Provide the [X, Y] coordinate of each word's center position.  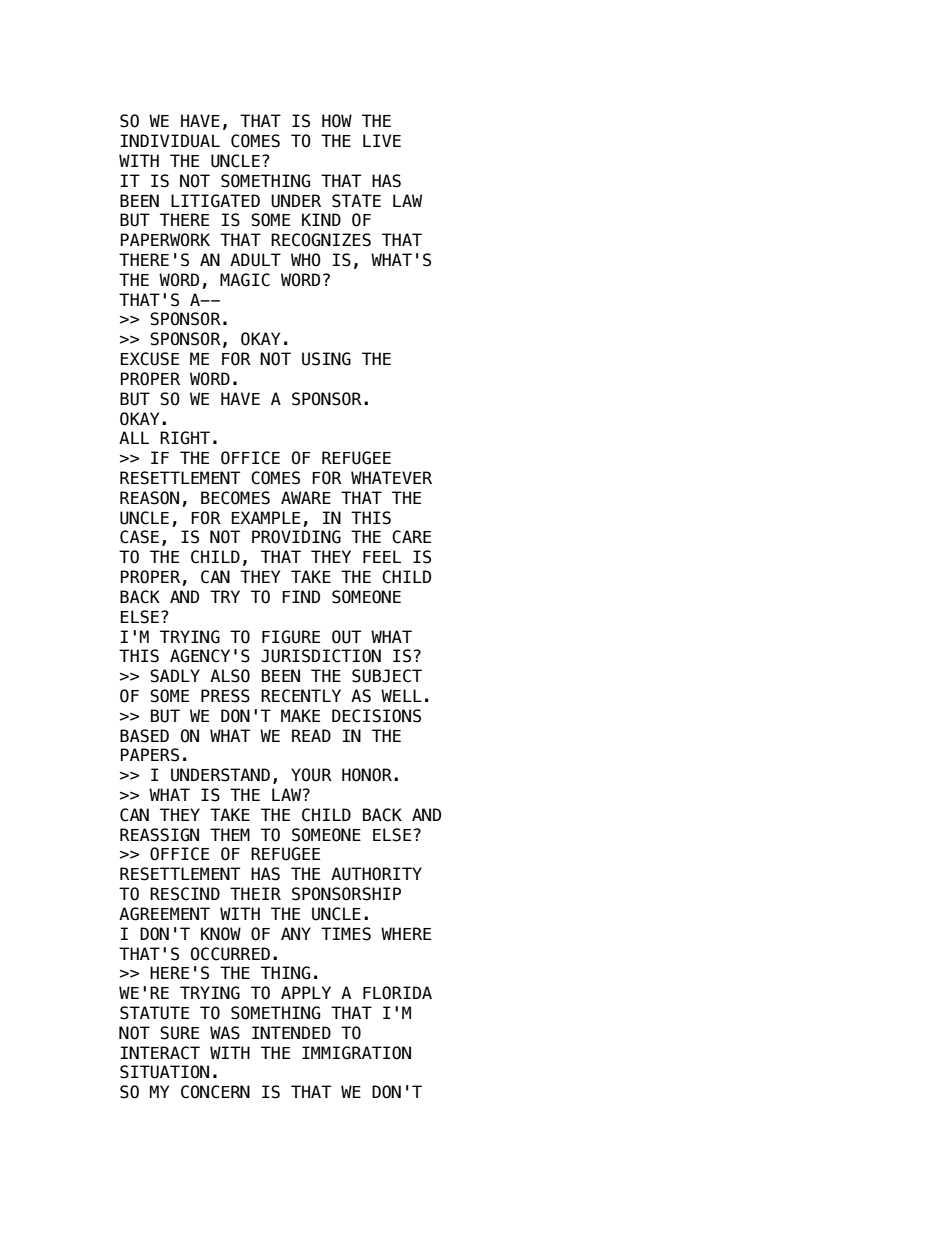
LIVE [382, 140]
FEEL [382, 556]
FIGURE [291, 637]
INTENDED [291, 1032]
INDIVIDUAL [170, 141]
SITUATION [164, 1072]
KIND [321, 219]
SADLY [175, 676]
